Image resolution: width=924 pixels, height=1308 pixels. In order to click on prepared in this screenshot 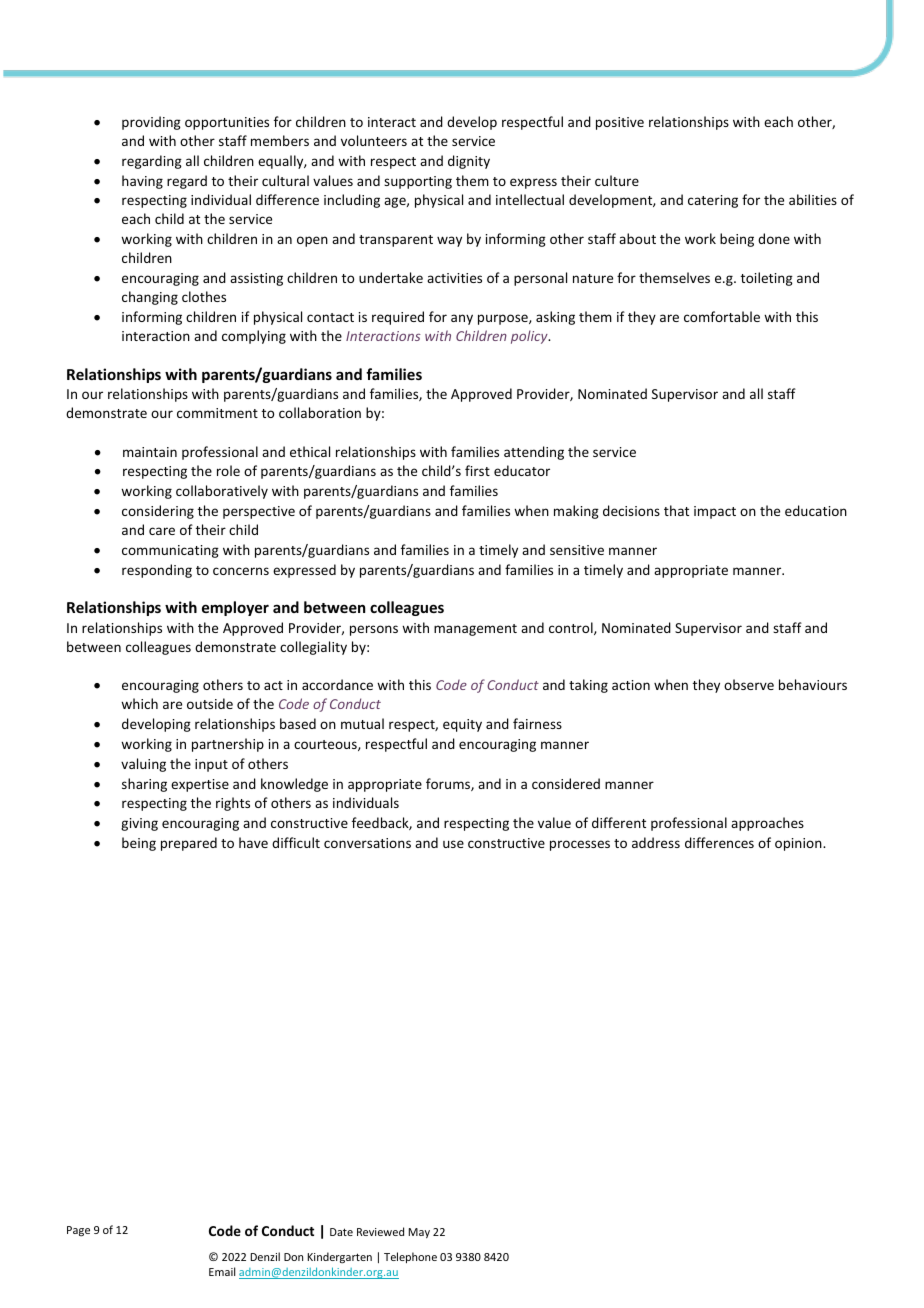, I will do `click(189, 844)`.
